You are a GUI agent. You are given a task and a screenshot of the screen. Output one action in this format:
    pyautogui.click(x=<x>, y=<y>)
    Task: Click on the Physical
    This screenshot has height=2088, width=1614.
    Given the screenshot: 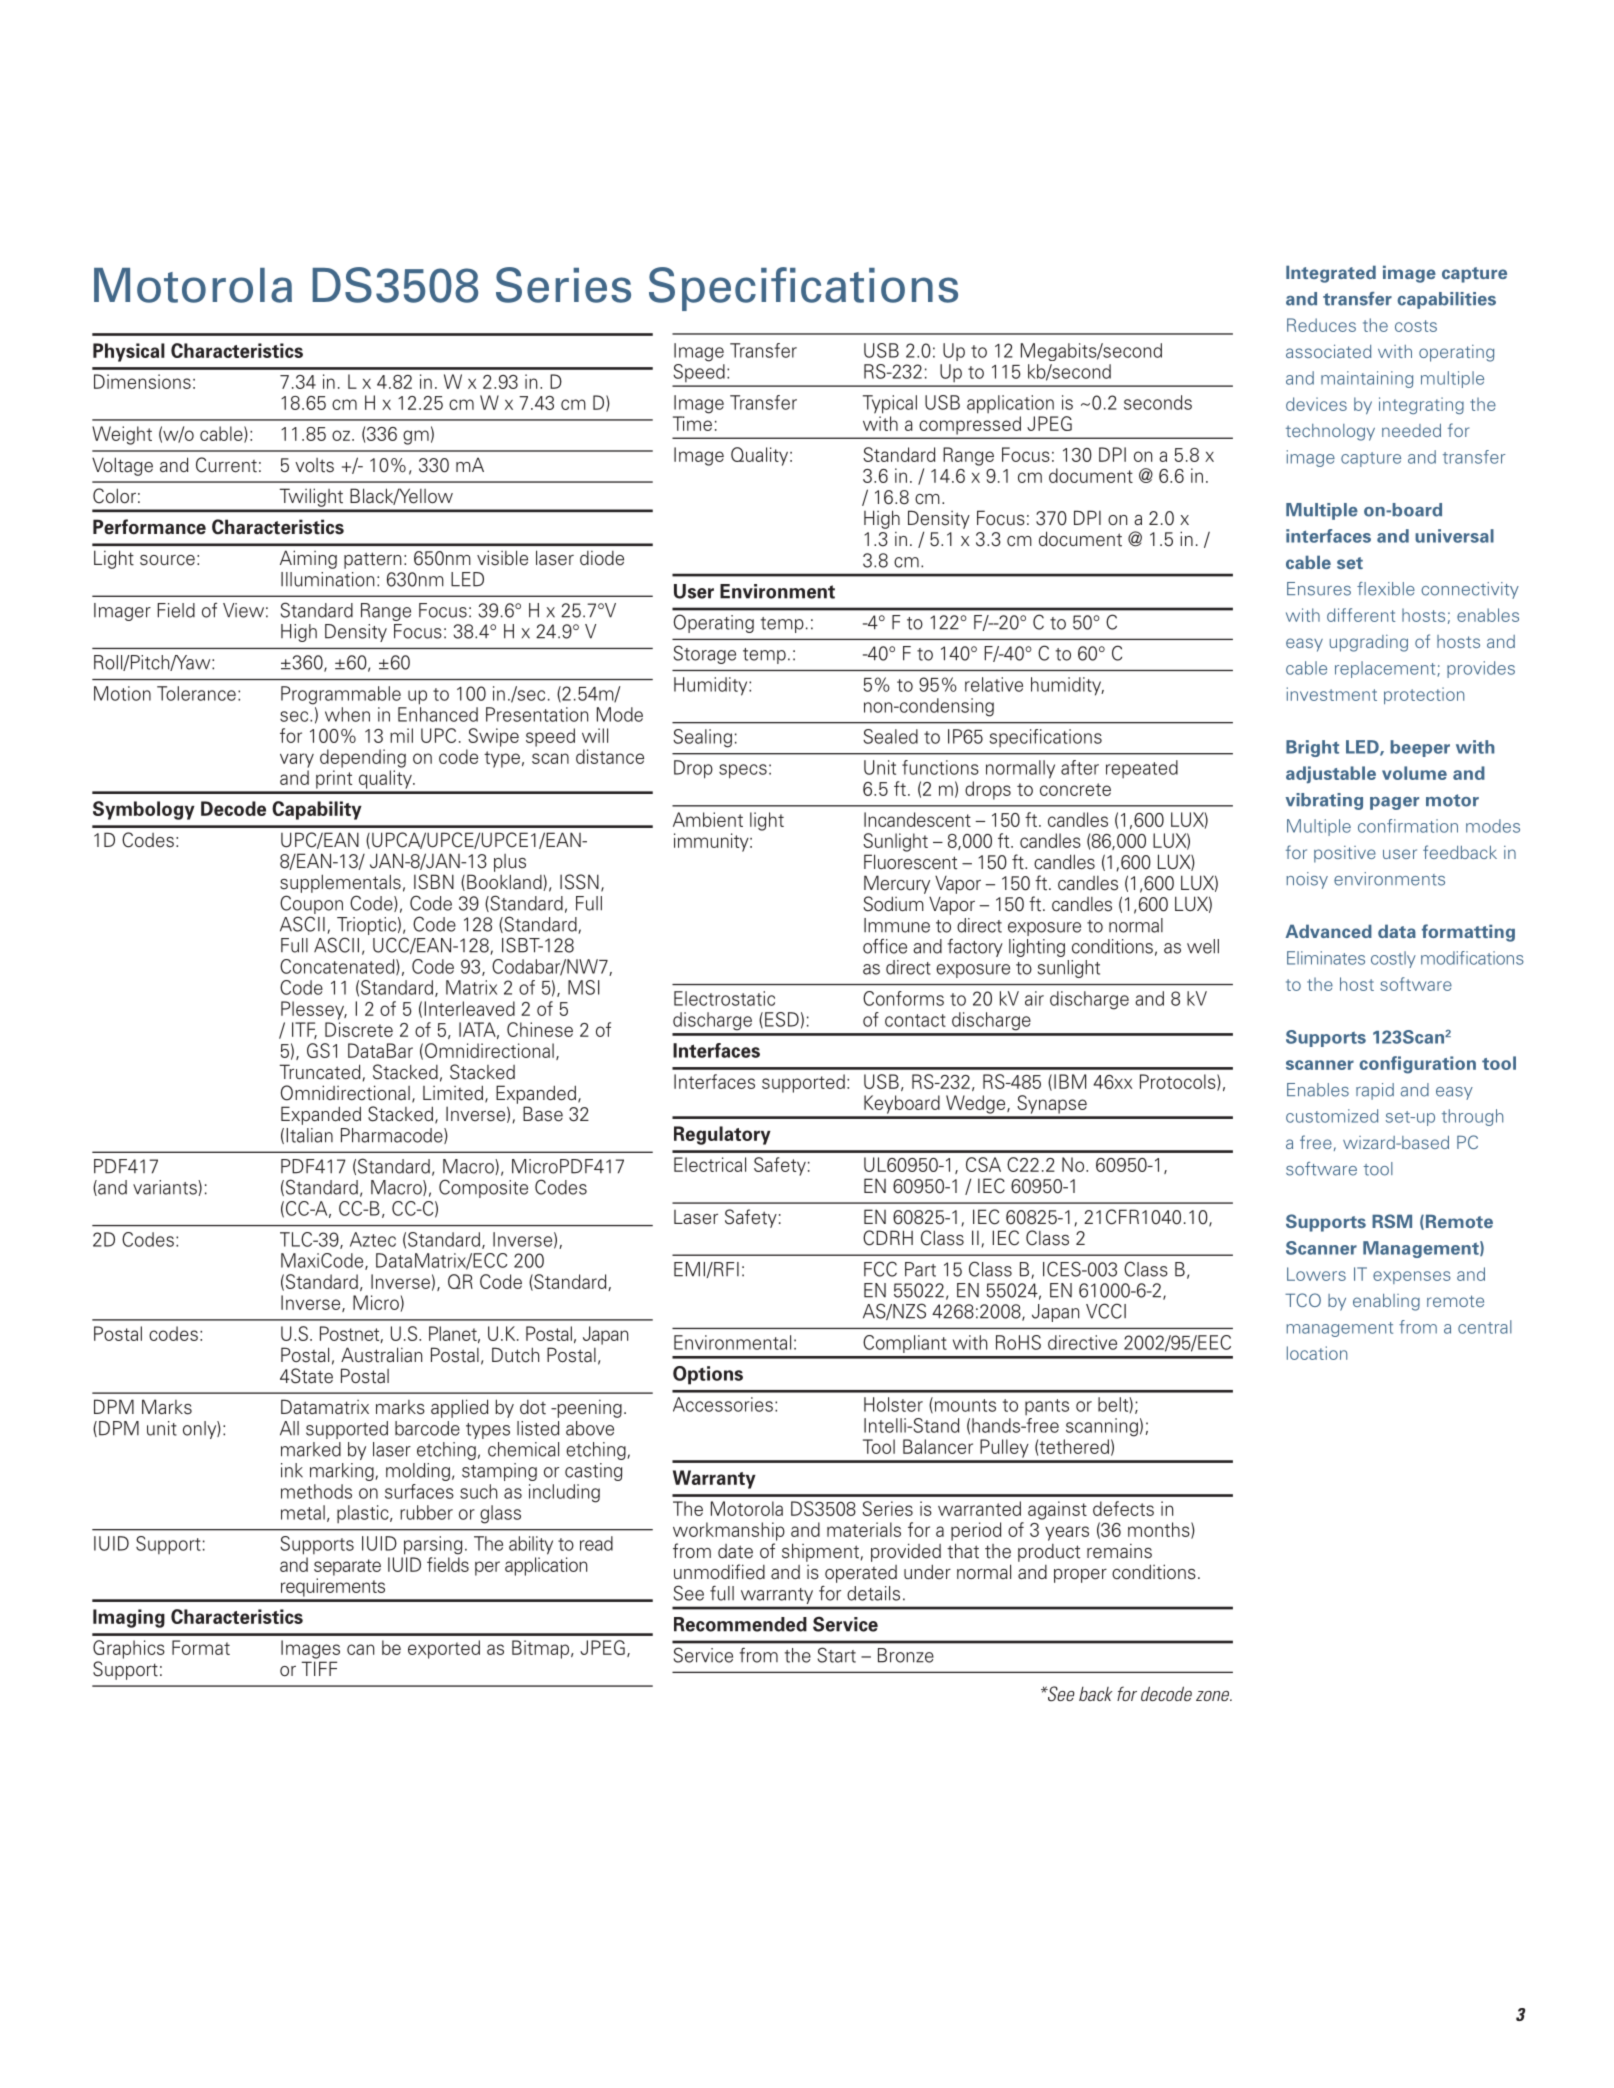 What is the action you would take?
    pyautogui.click(x=129, y=352)
